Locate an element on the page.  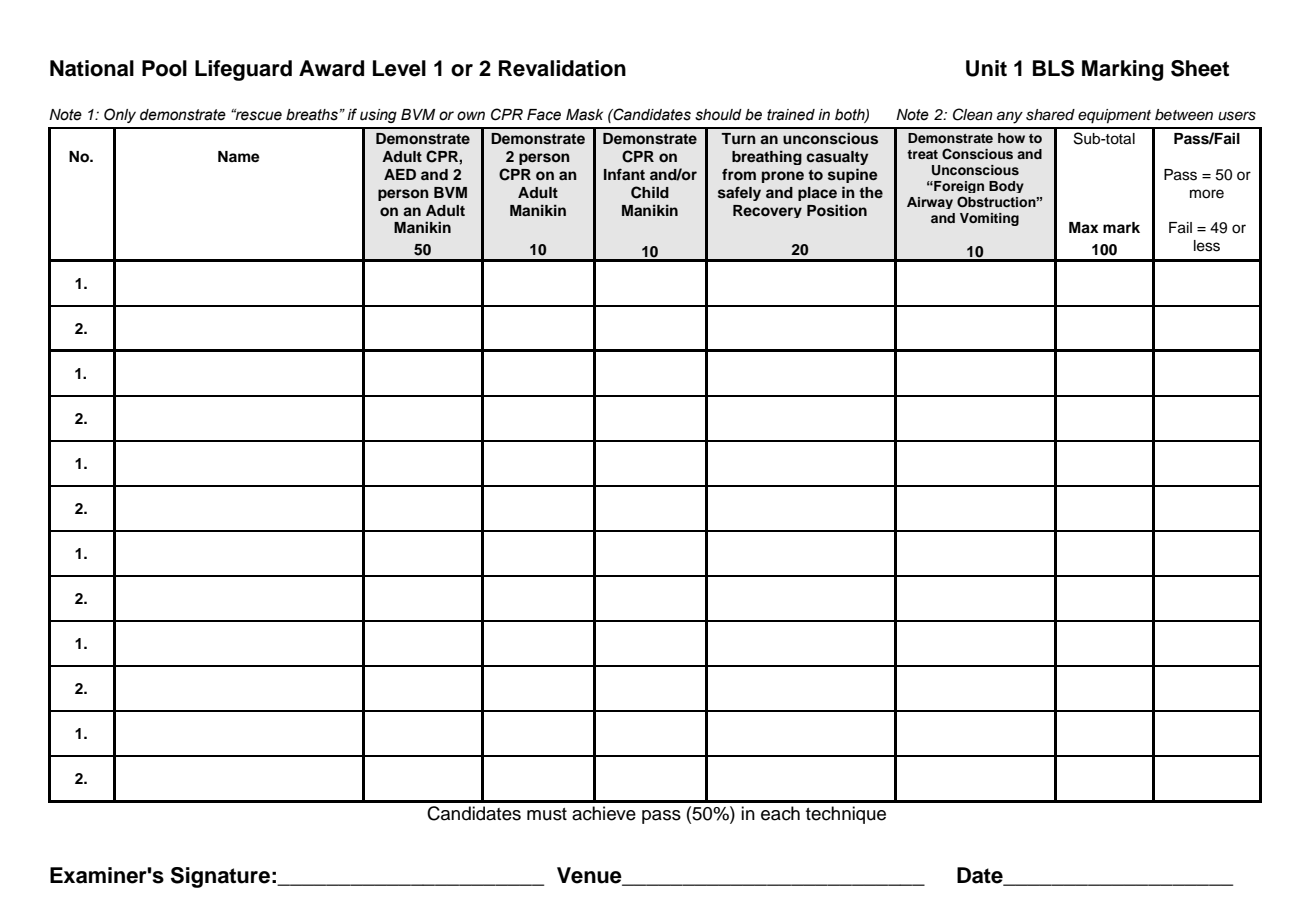
technique is located at coordinates (846, 815).
